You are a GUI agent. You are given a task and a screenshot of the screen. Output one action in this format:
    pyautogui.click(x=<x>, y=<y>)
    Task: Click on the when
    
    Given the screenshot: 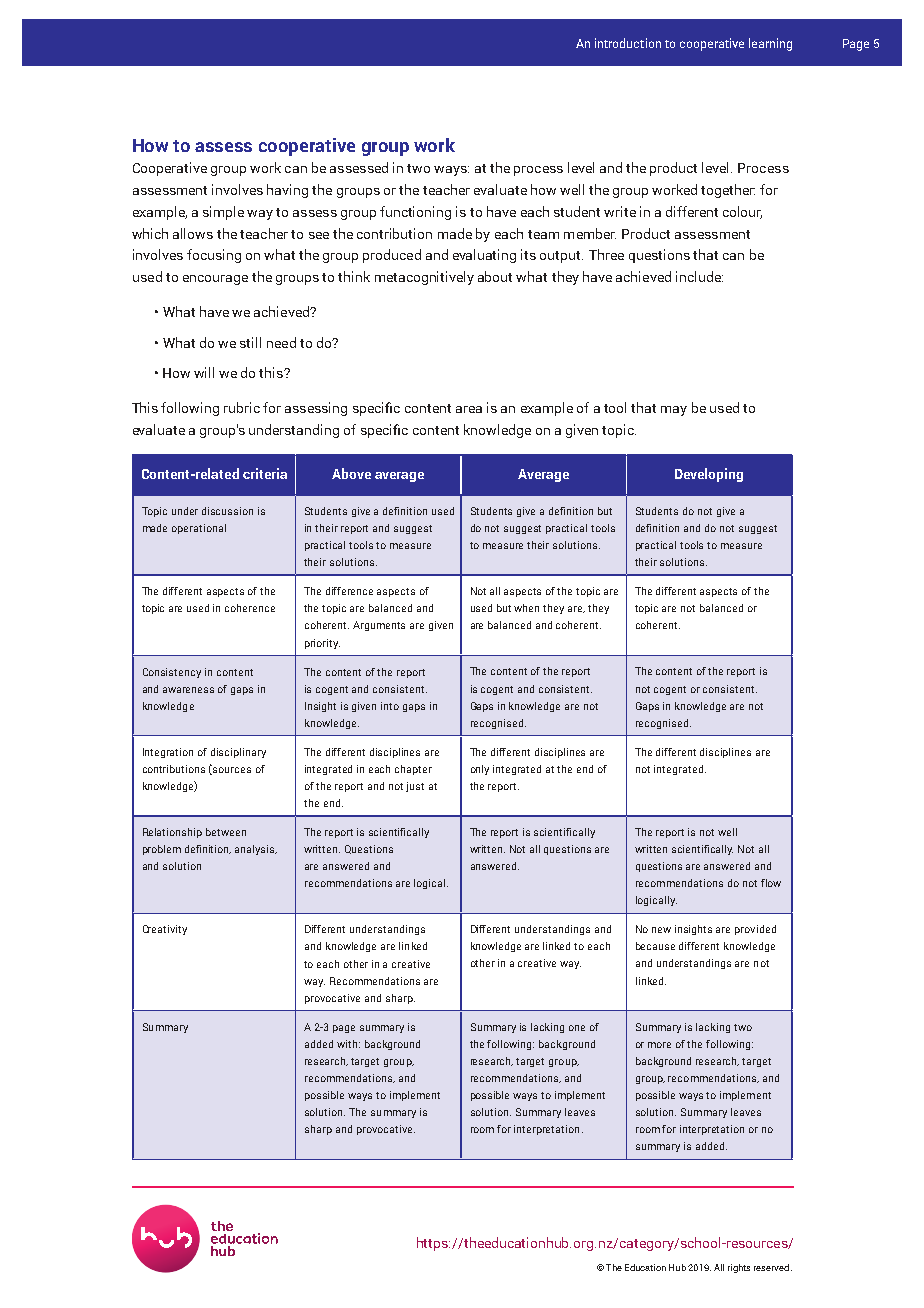 What is the action you would take?
    pyautogui.click(x=526, y=608)
